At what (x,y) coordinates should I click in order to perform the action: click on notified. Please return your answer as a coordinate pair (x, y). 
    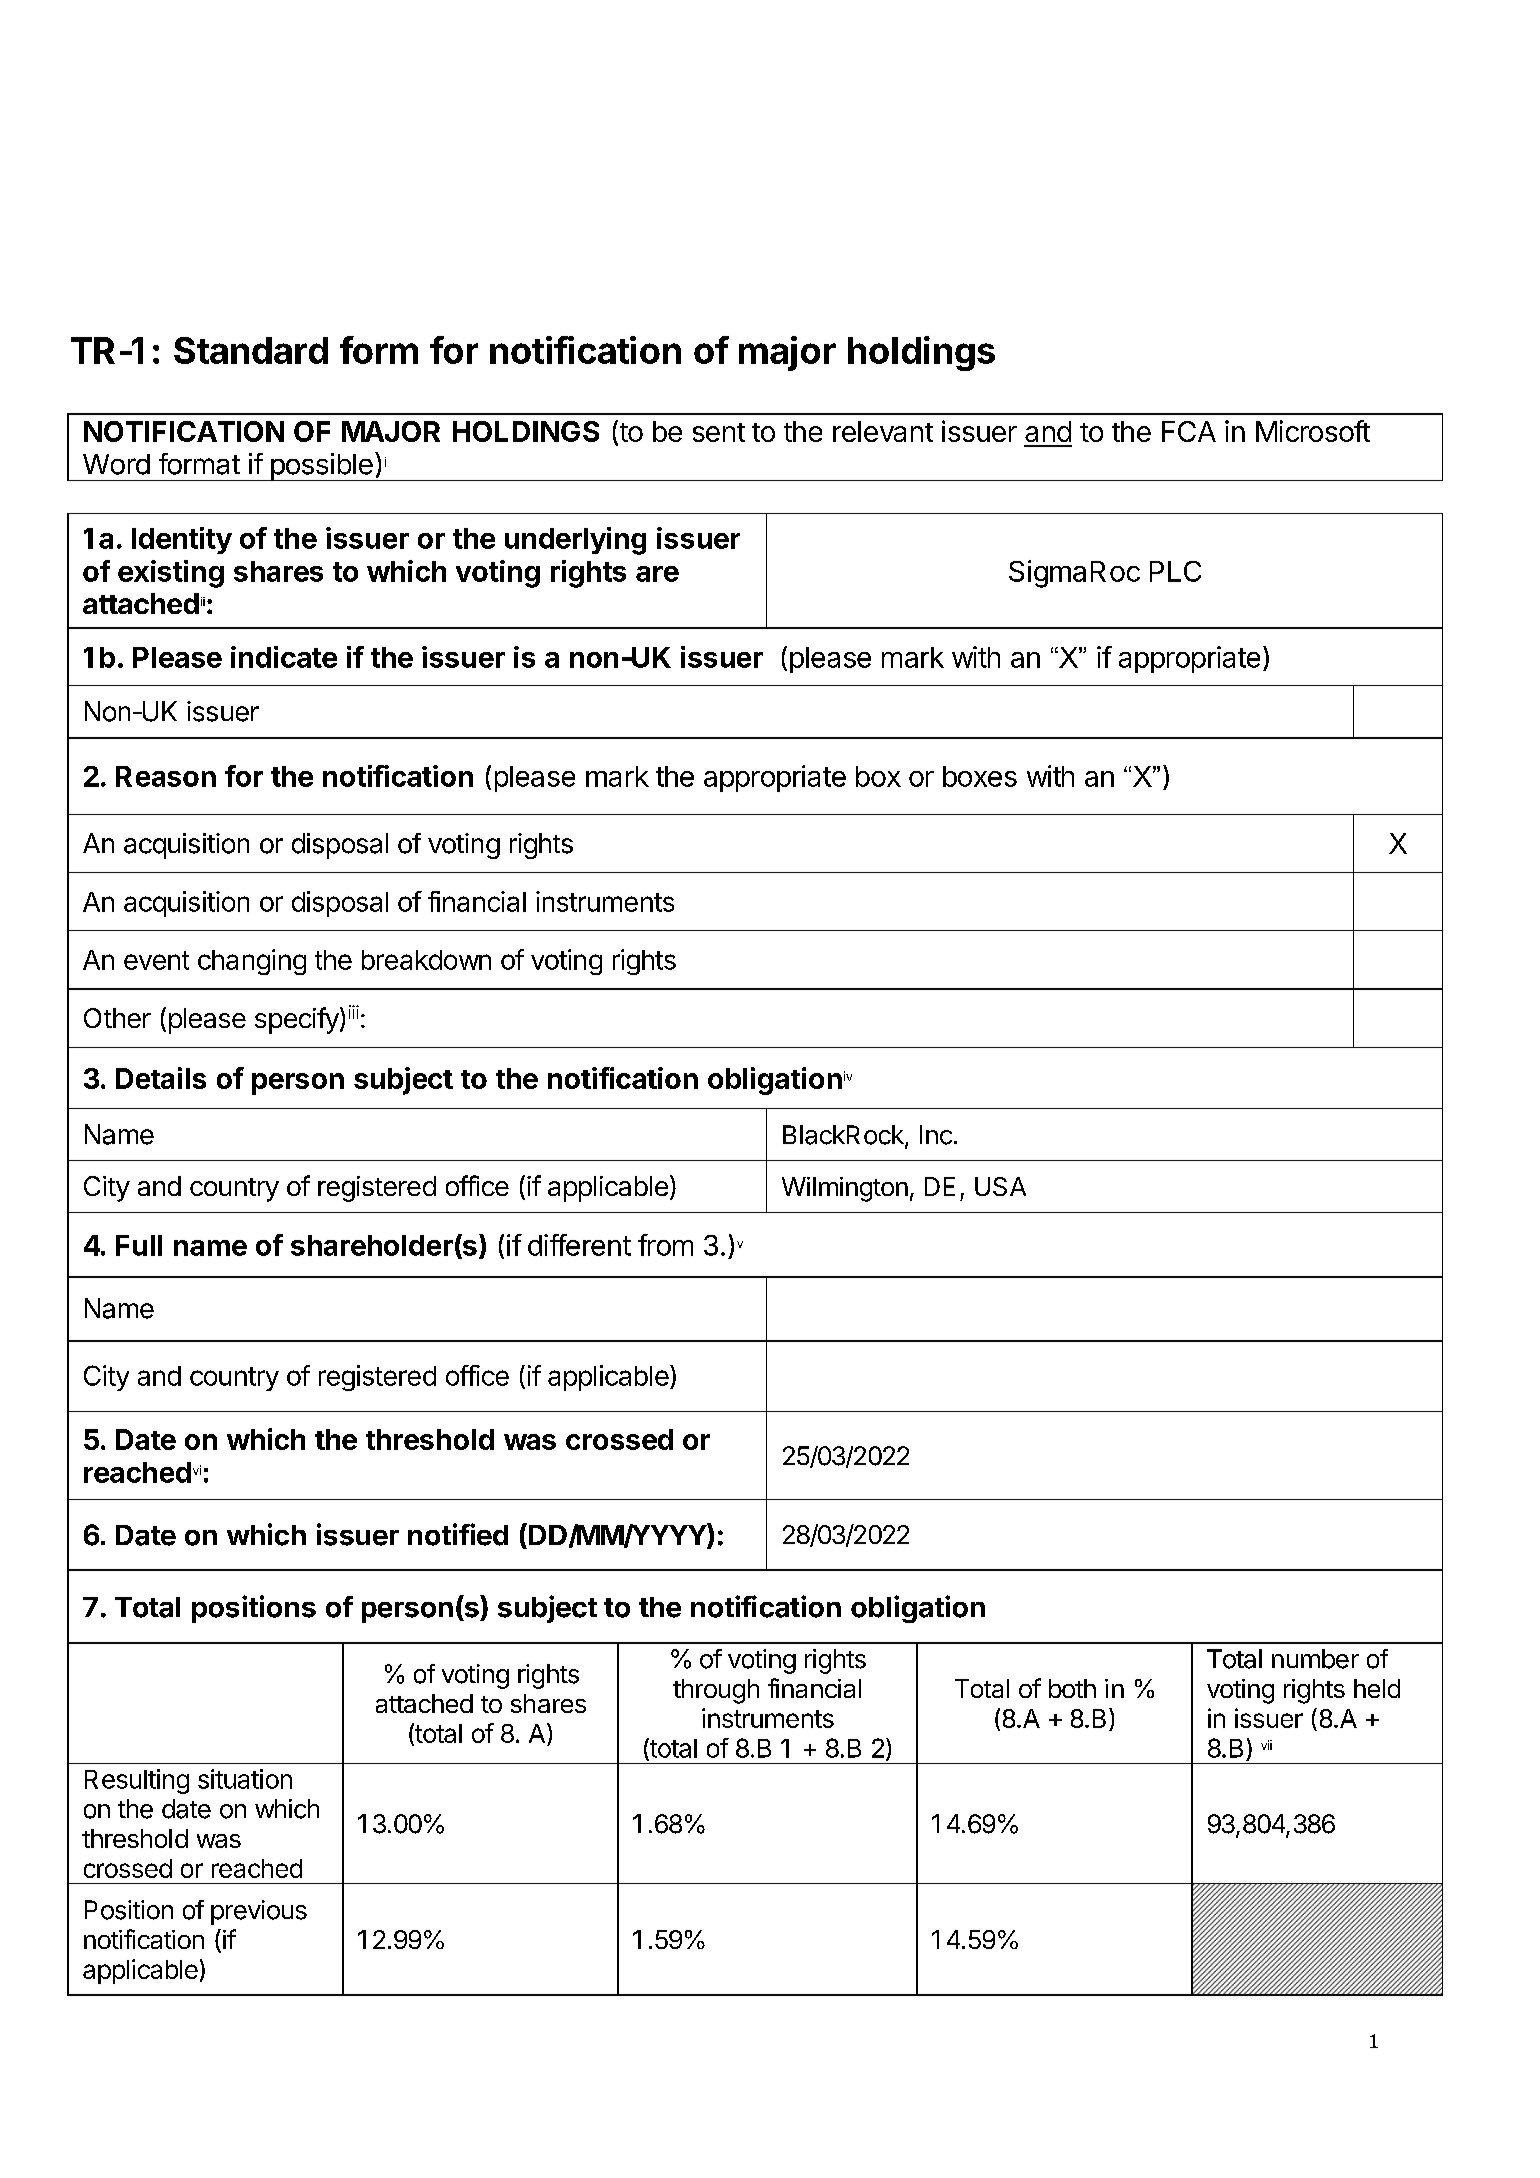
    Looking at the image, I should click on (458, 1534).
